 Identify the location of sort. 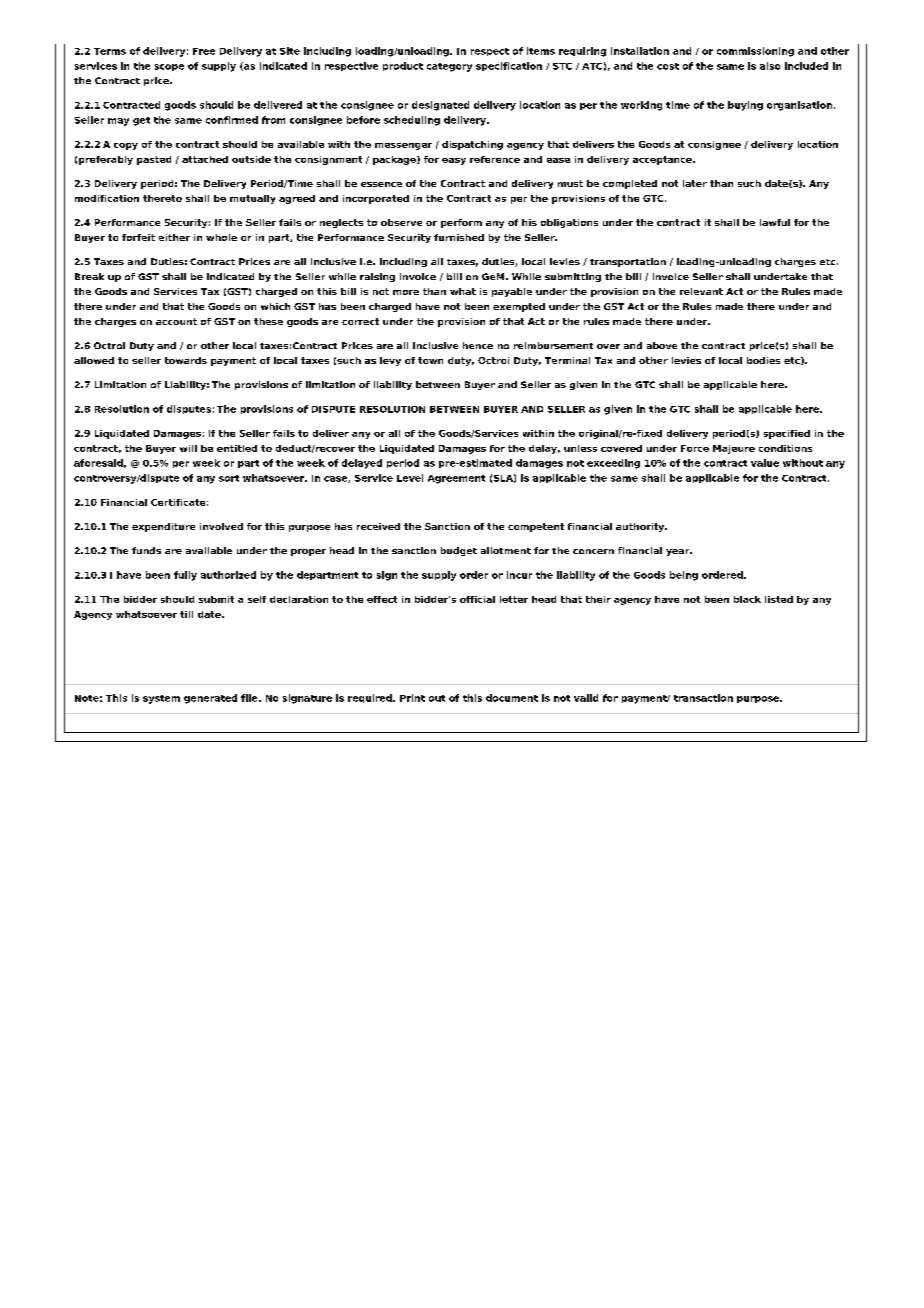
(229, 478).
